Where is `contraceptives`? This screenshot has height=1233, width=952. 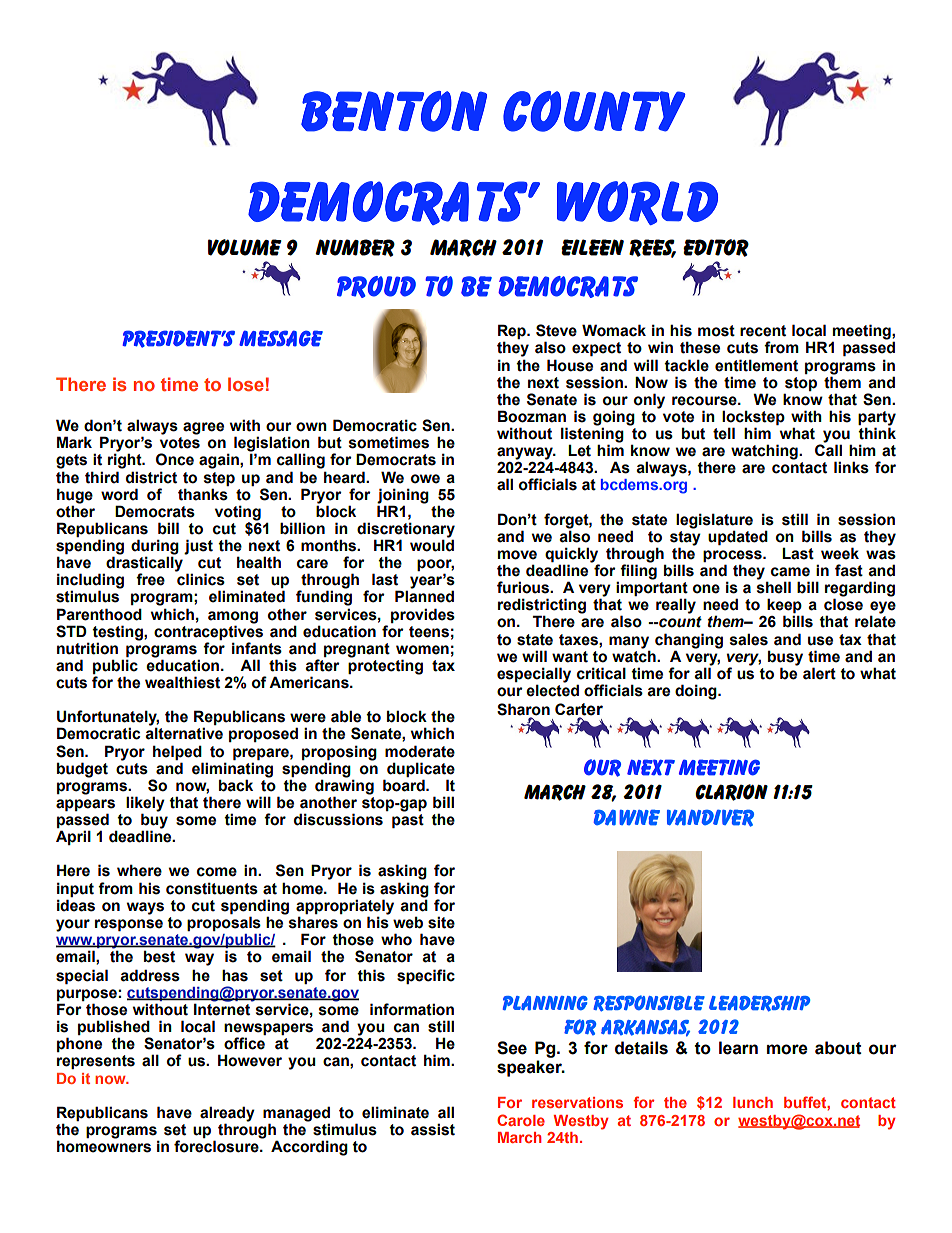 contraceptives is located at coordinates (208, 631).
